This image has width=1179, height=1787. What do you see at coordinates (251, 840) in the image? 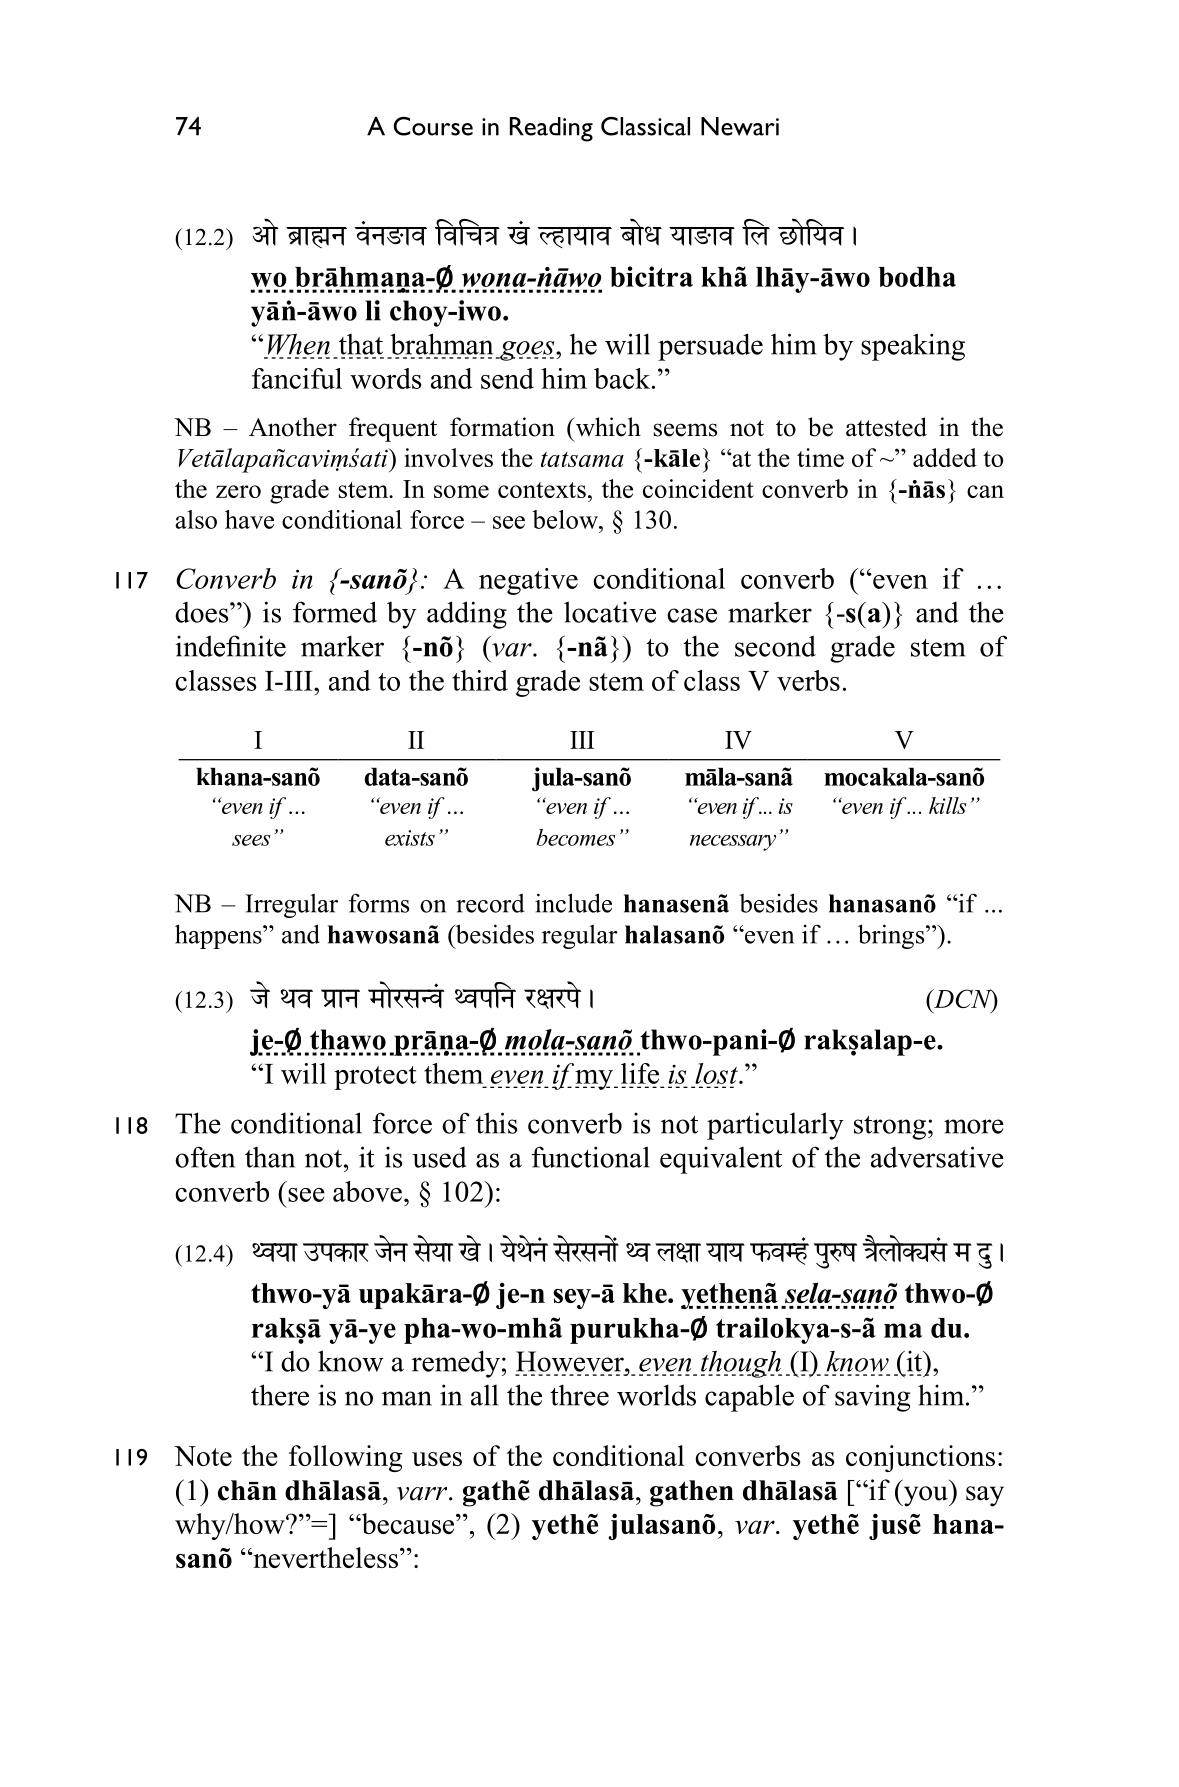
I see `sees` at bounding box center [251, 840].
